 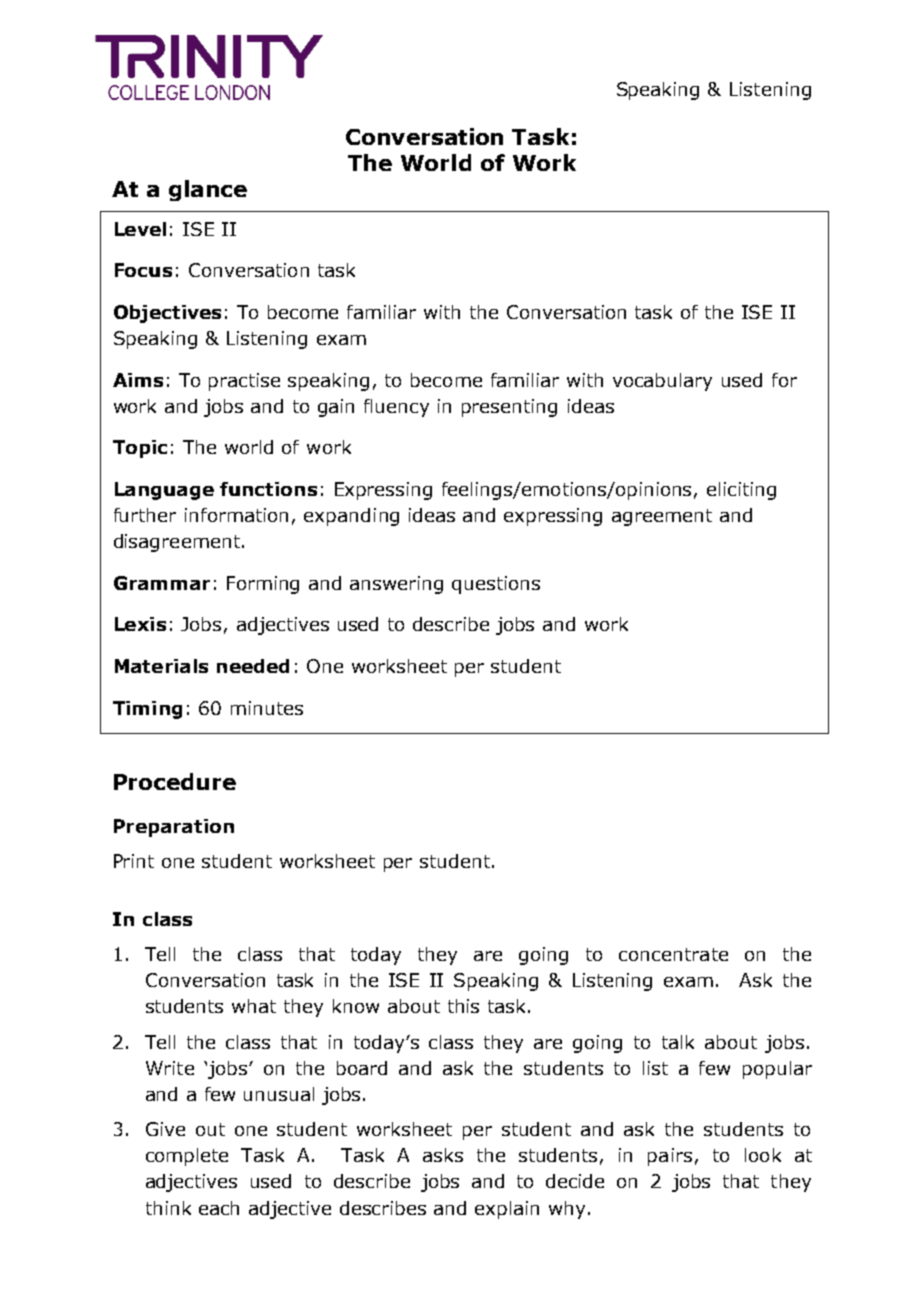 What do you see at coordinates (662, 382) in the screenshot?
I see `vocabulary` at bounding box center [662, 382].
